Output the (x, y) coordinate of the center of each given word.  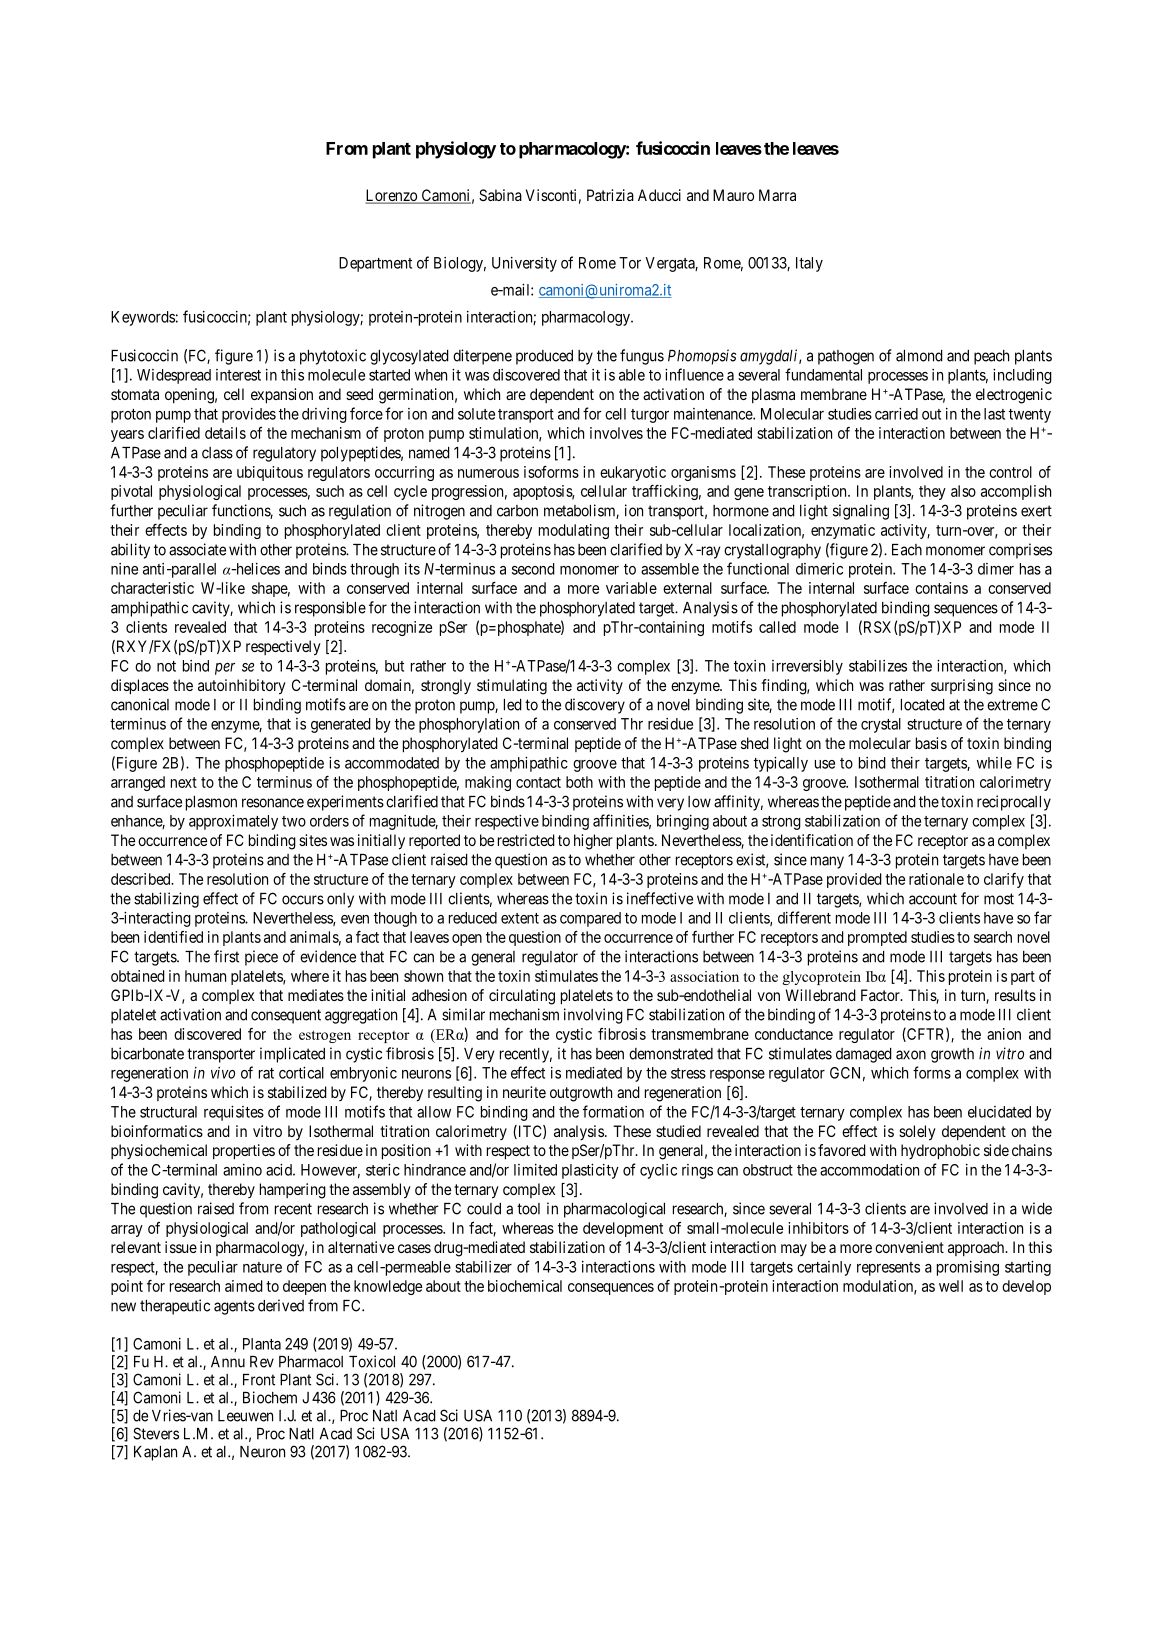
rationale (936, 879)
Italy (809, 264)
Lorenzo (392, 196)
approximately (233, 822)
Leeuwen (245, 1416)
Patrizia (610, 195)
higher (593, 842)
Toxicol (372, 1361)
